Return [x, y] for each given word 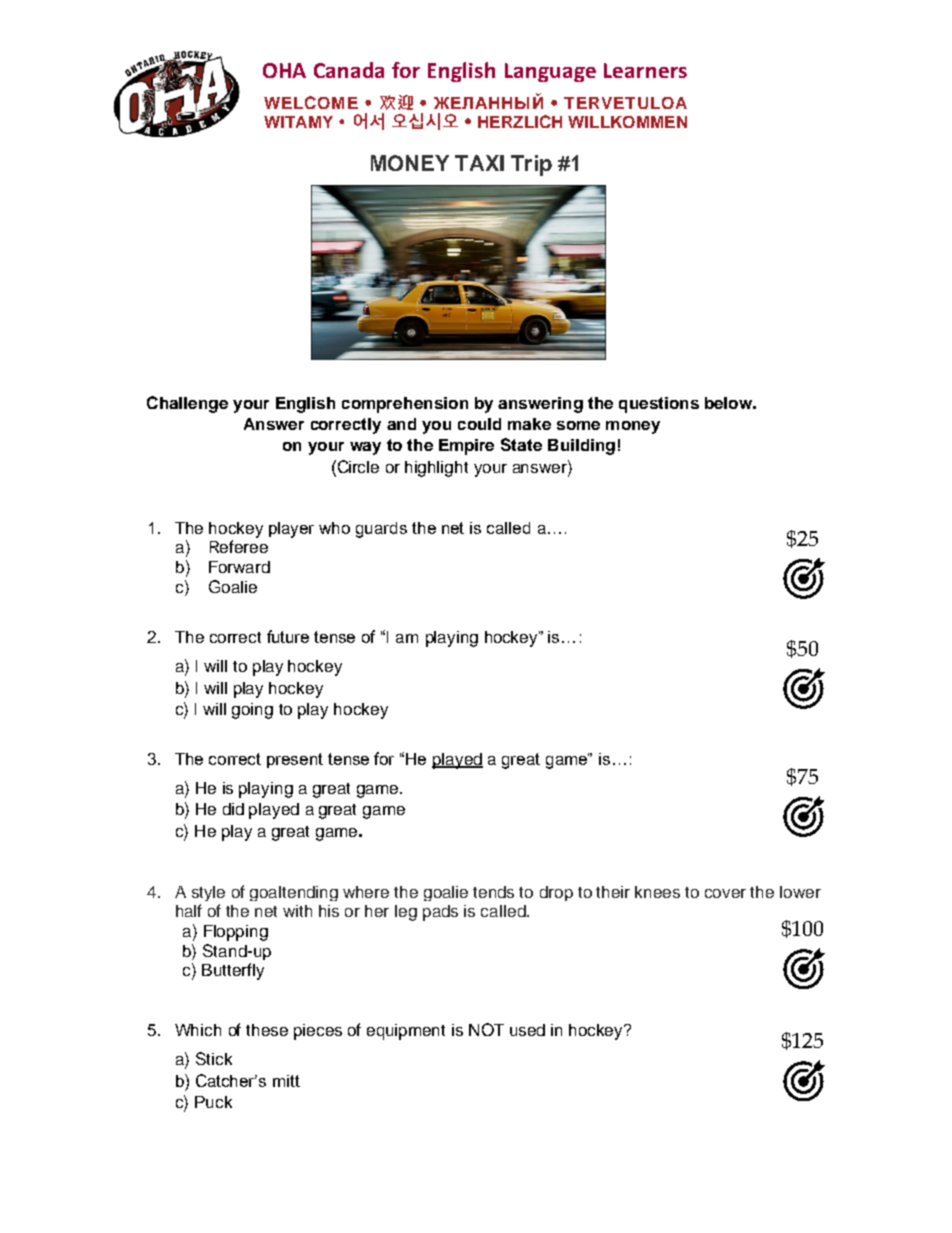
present [295, 760]
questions [659, 405]
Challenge [187, 404]
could [479, 424]
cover [725, 893]
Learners [645, 70]
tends [493, 892]
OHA [284, 70]
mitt [286, 1081]
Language [550, 72]
